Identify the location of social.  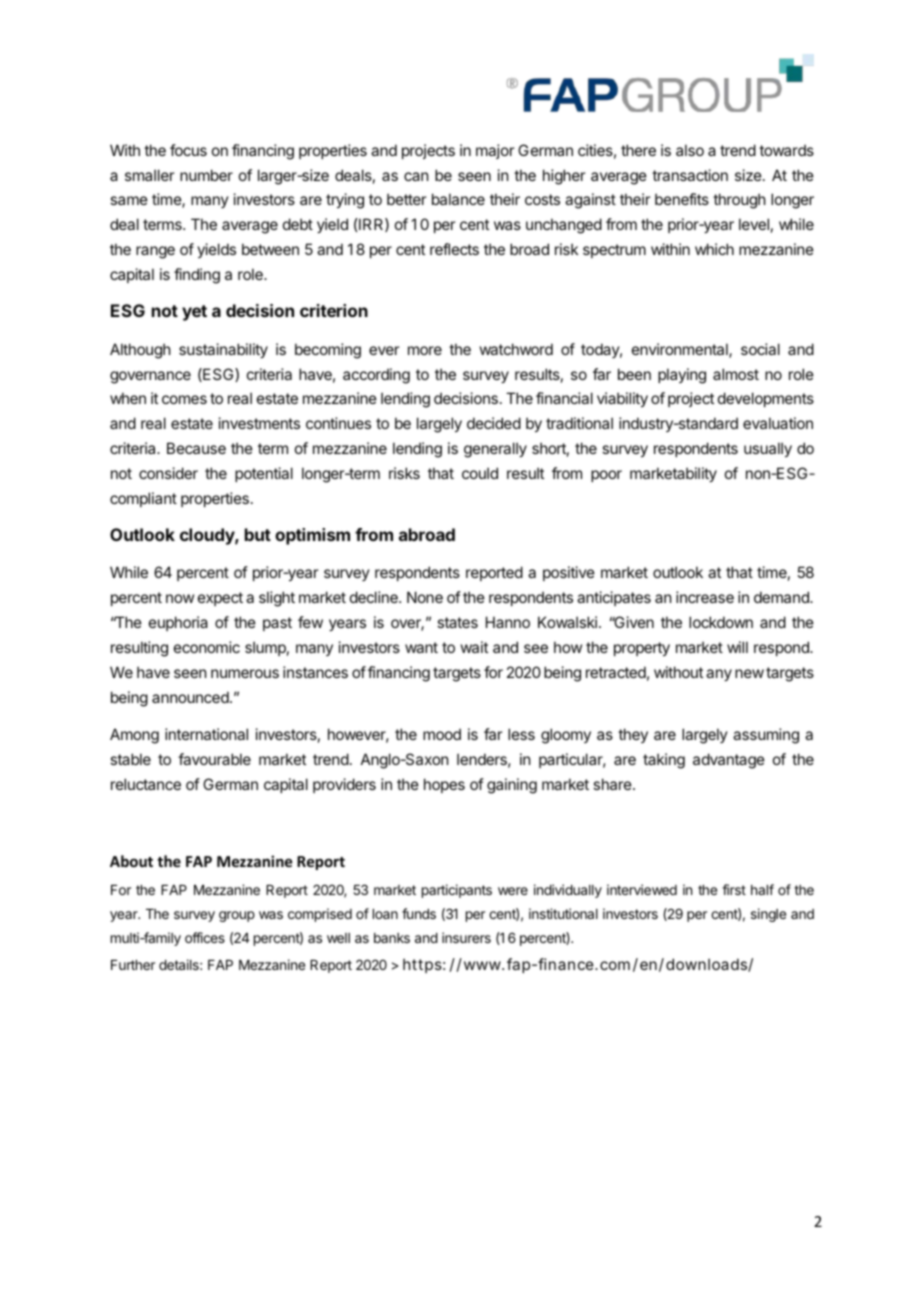
(760, 349).
